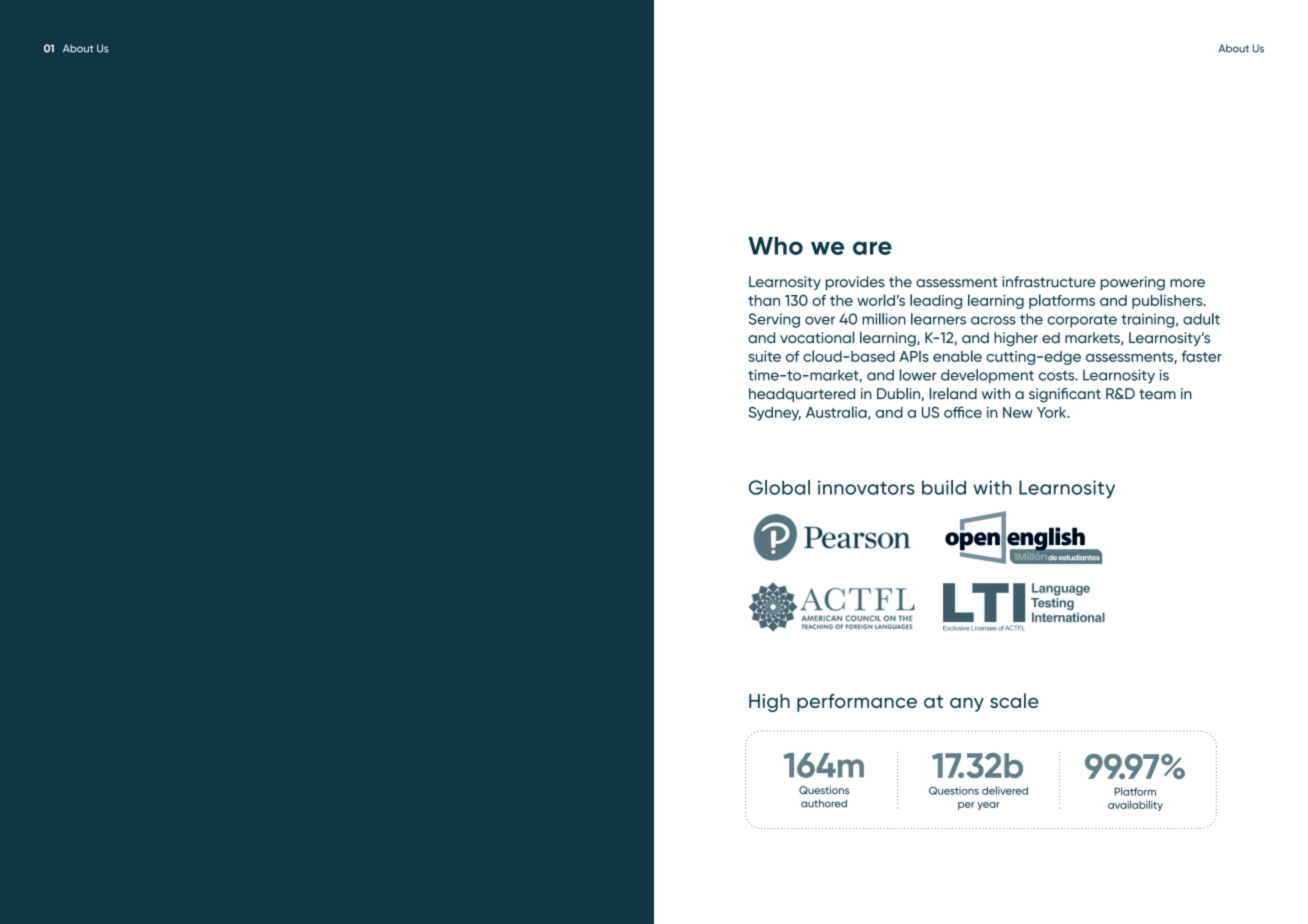  I want to click on powering, so click(1132, 283).
